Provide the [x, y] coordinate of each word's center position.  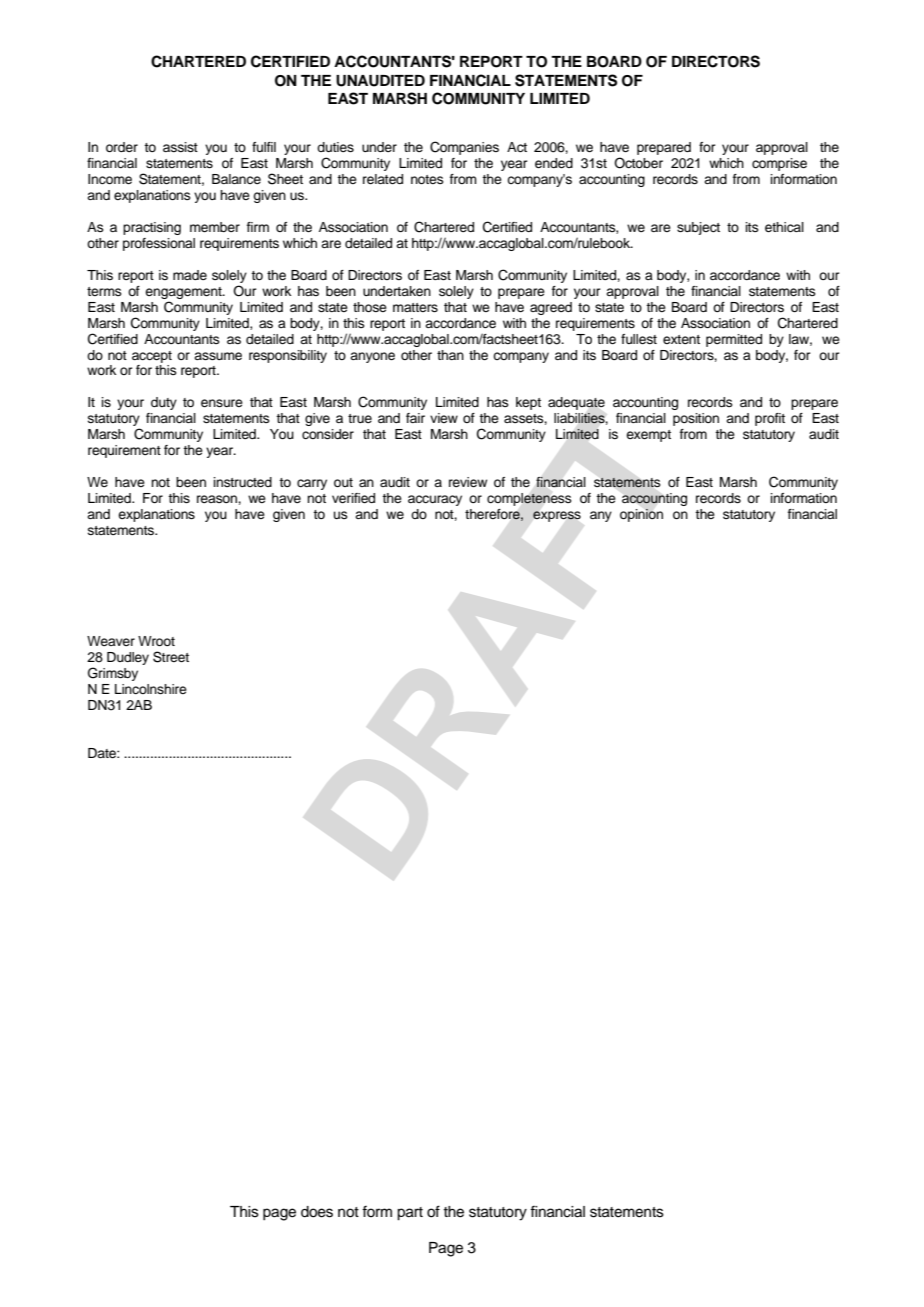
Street [171, 657]
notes [427, 179]
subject [698, 228]
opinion [641, 515]
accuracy [435, 500]
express [557, 516]
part [410, 1214]
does [317, 1212]
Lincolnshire [151, 689]
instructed [243, 482]
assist [180, 147]
